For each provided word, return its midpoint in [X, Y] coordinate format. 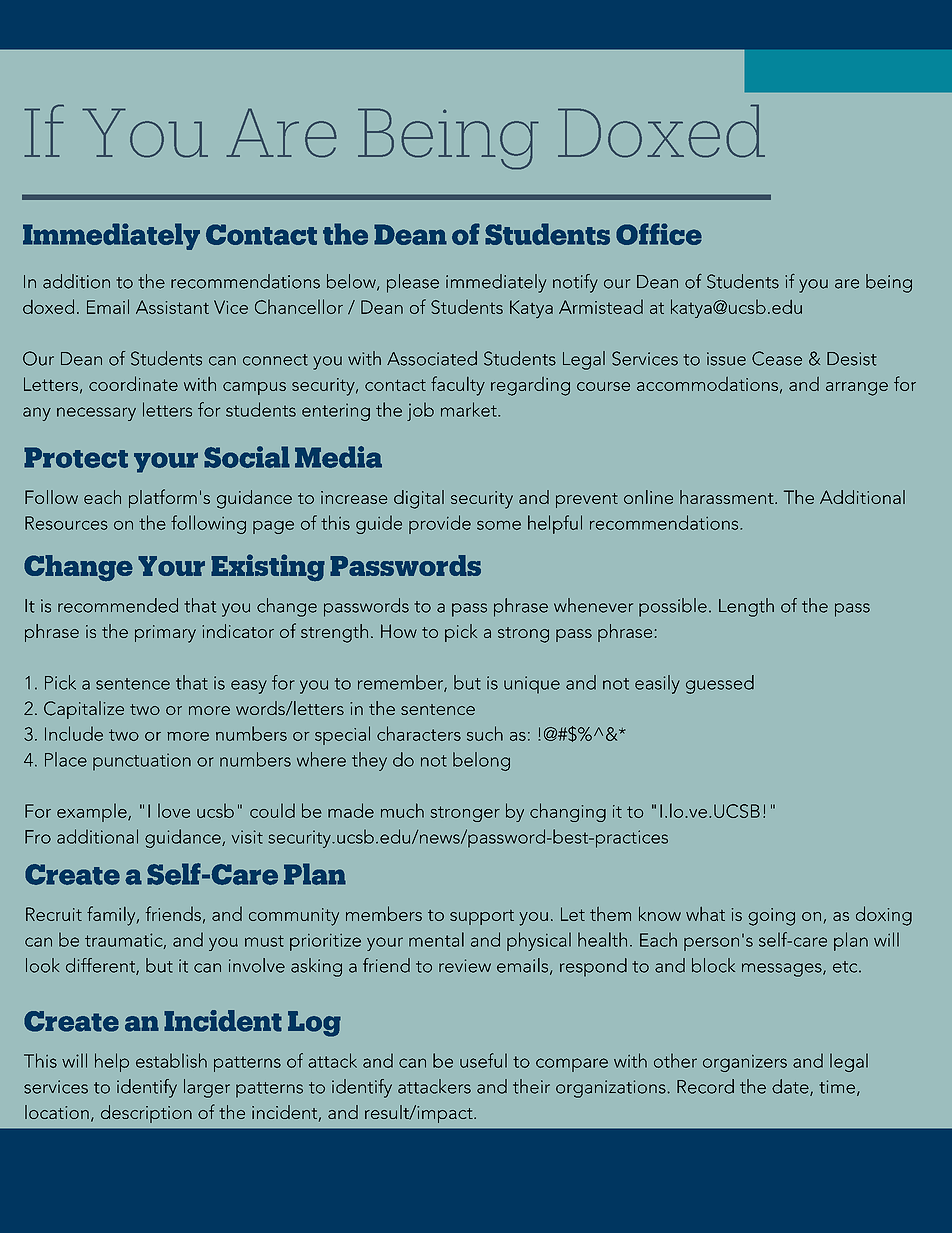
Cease [777, 358]
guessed [720, 684]
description [146, 1114]
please [413, 283]
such [485, 733]
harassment [728, 497]
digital [419, 499]
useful [483, 1060]
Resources [66, 523]
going [771, 917]
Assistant [172, 307]
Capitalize [84, 710]
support [482, 917]
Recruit [54, 914]
